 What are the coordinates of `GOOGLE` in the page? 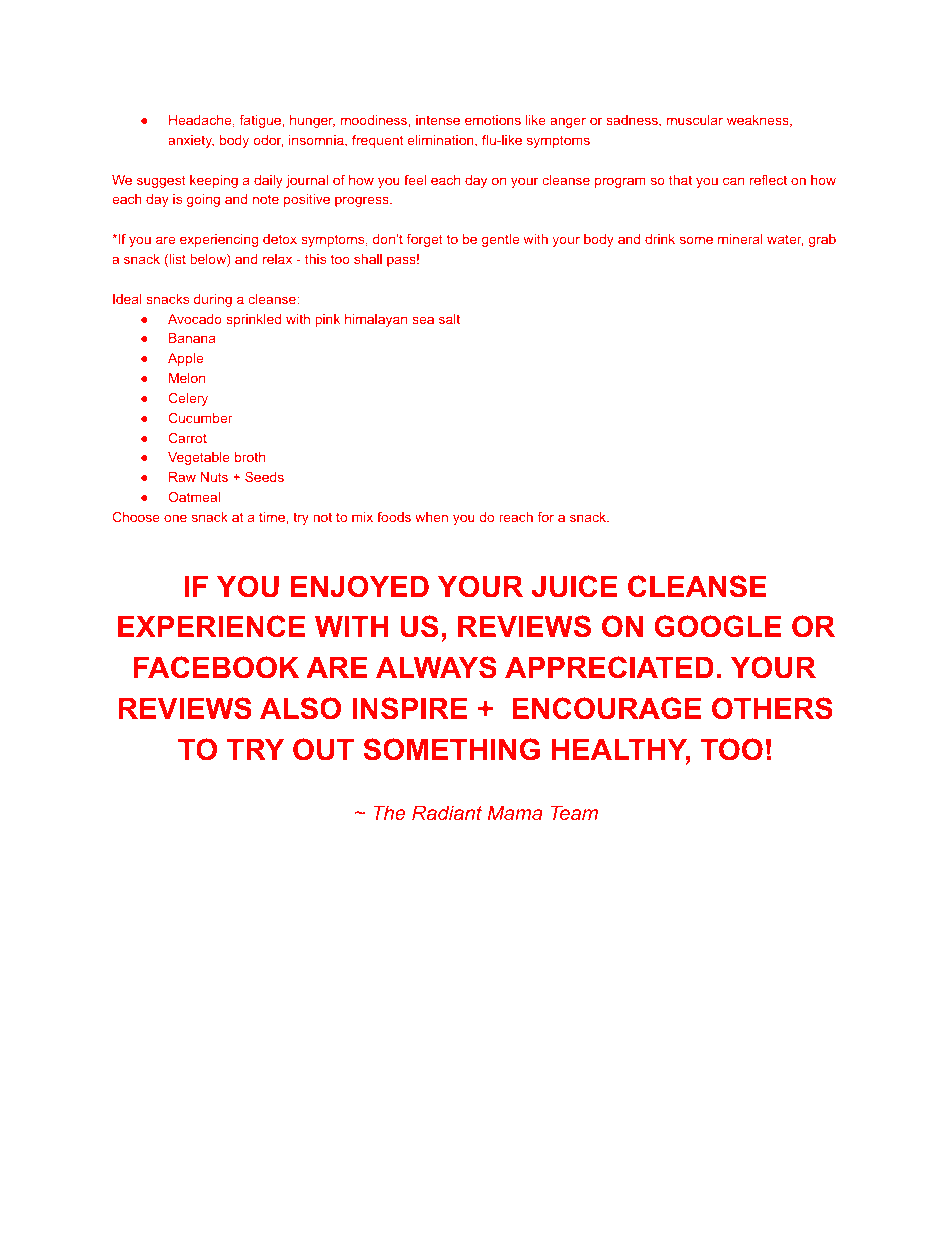 It's located at (718, 626).
